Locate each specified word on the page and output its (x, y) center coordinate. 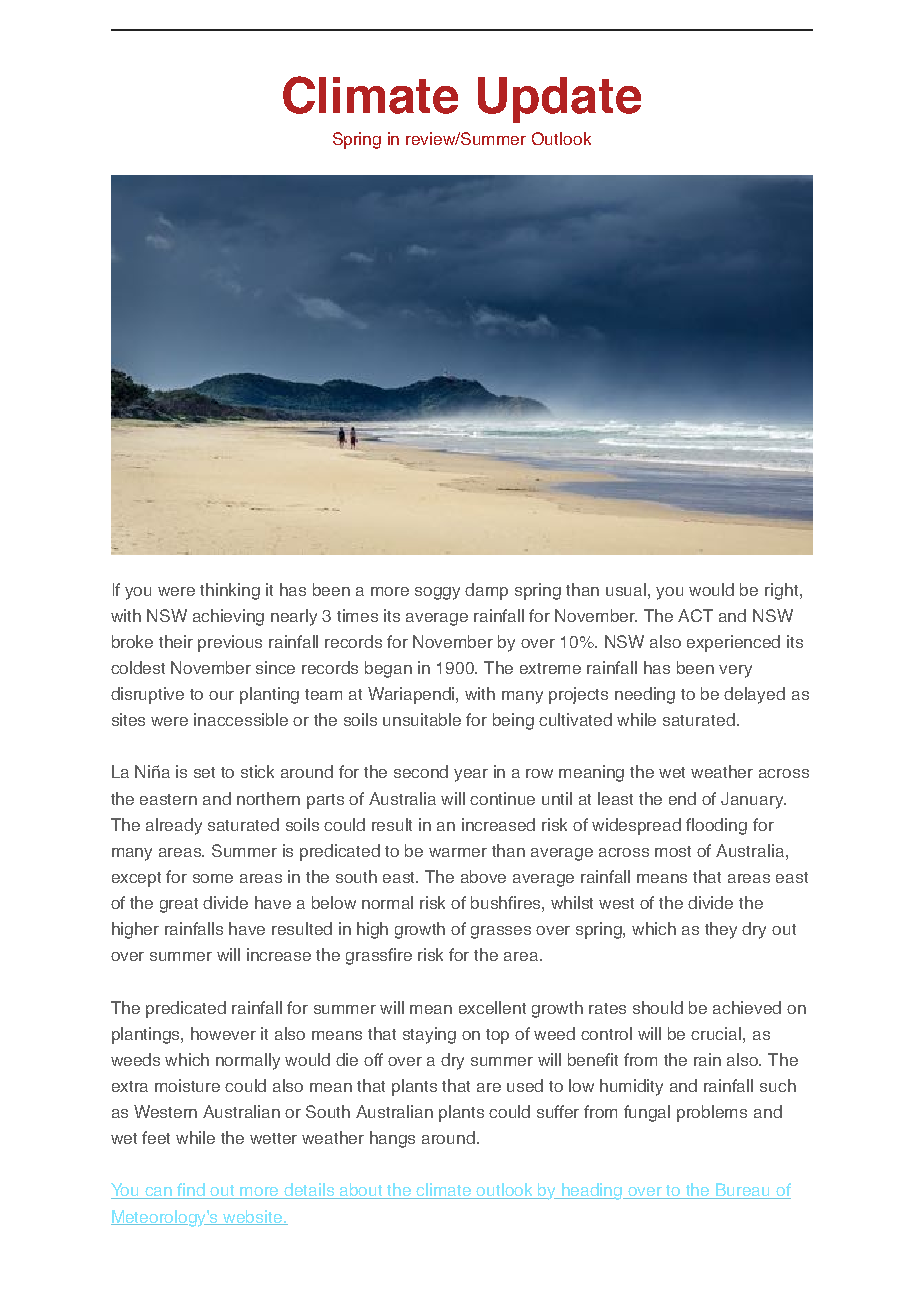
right (783, 591)
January (753, 800)
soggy (437, 593)
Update (559, 100)
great (179, 905)
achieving (228, 617)
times (357, 615)
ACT (695, 615)
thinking (230, 591)
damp (486, 591)
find (192, 1191)
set (204, 772)
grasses (501, 932)
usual (627, 589)
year (471, 775)
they (721, 930)
